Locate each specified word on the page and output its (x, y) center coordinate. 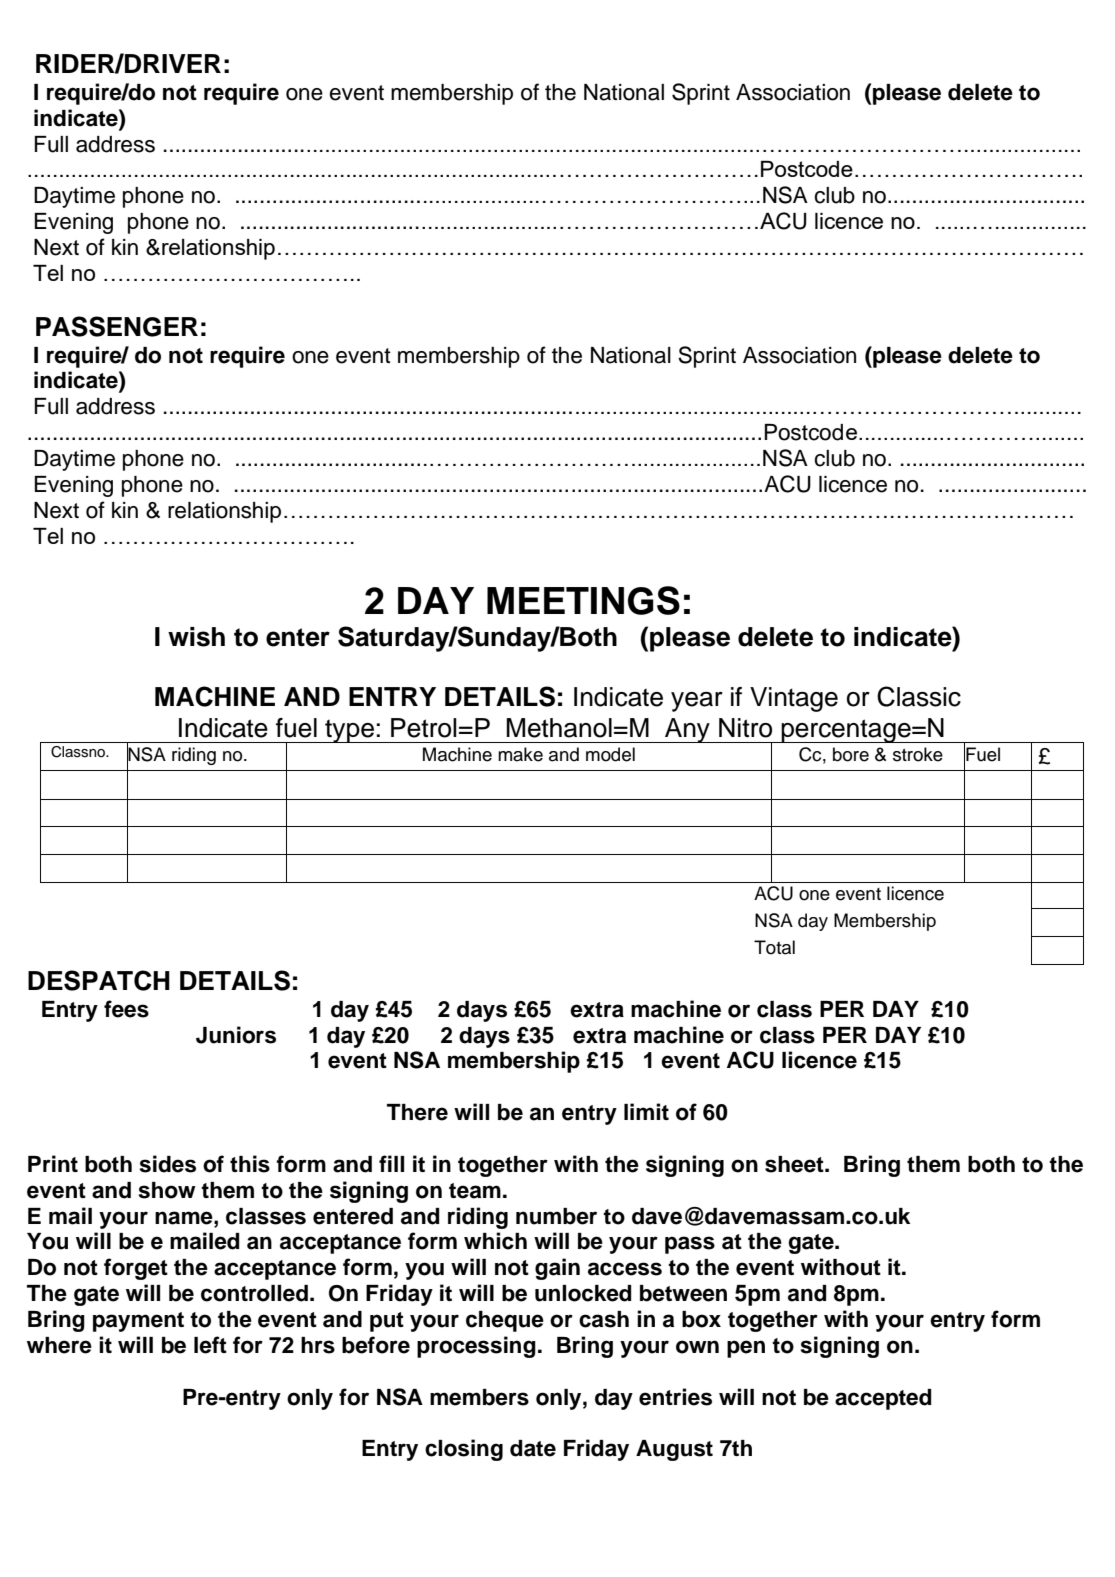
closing (464, 1450)
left (210, 1345)
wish (196, 637)
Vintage (794, 699)
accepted (883, 1399)
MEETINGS (583, 600)
